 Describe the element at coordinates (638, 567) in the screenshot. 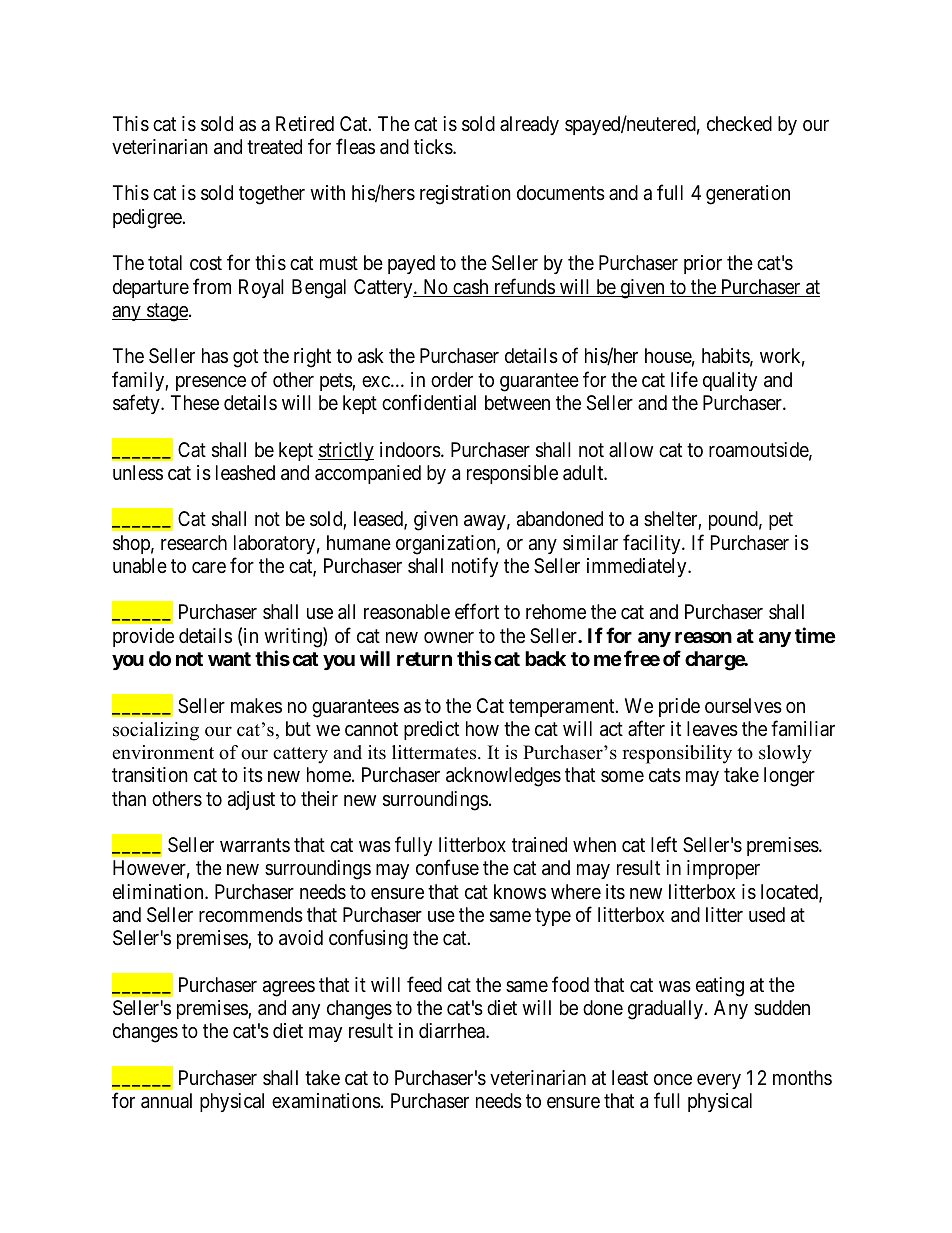

I see `immediately` at that location.
